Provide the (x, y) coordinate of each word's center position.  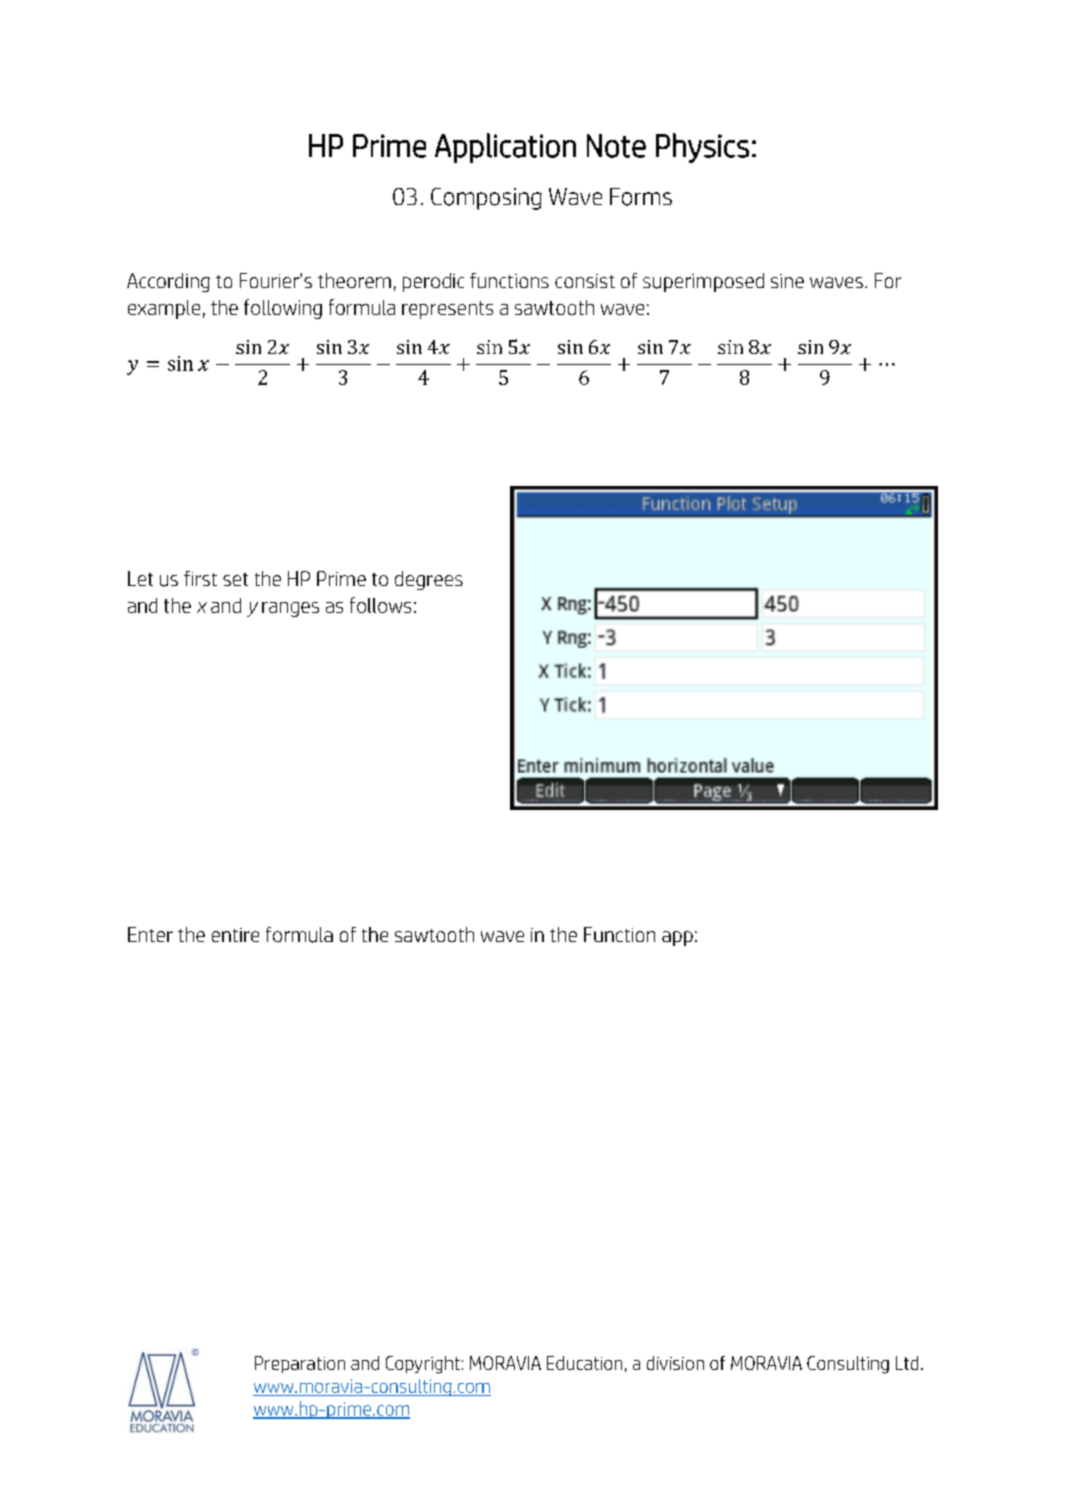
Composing (486, 199)
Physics (702, 148)
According (168, 282)
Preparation (300, 1364)
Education (584, 1363)
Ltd (907, 1363)
